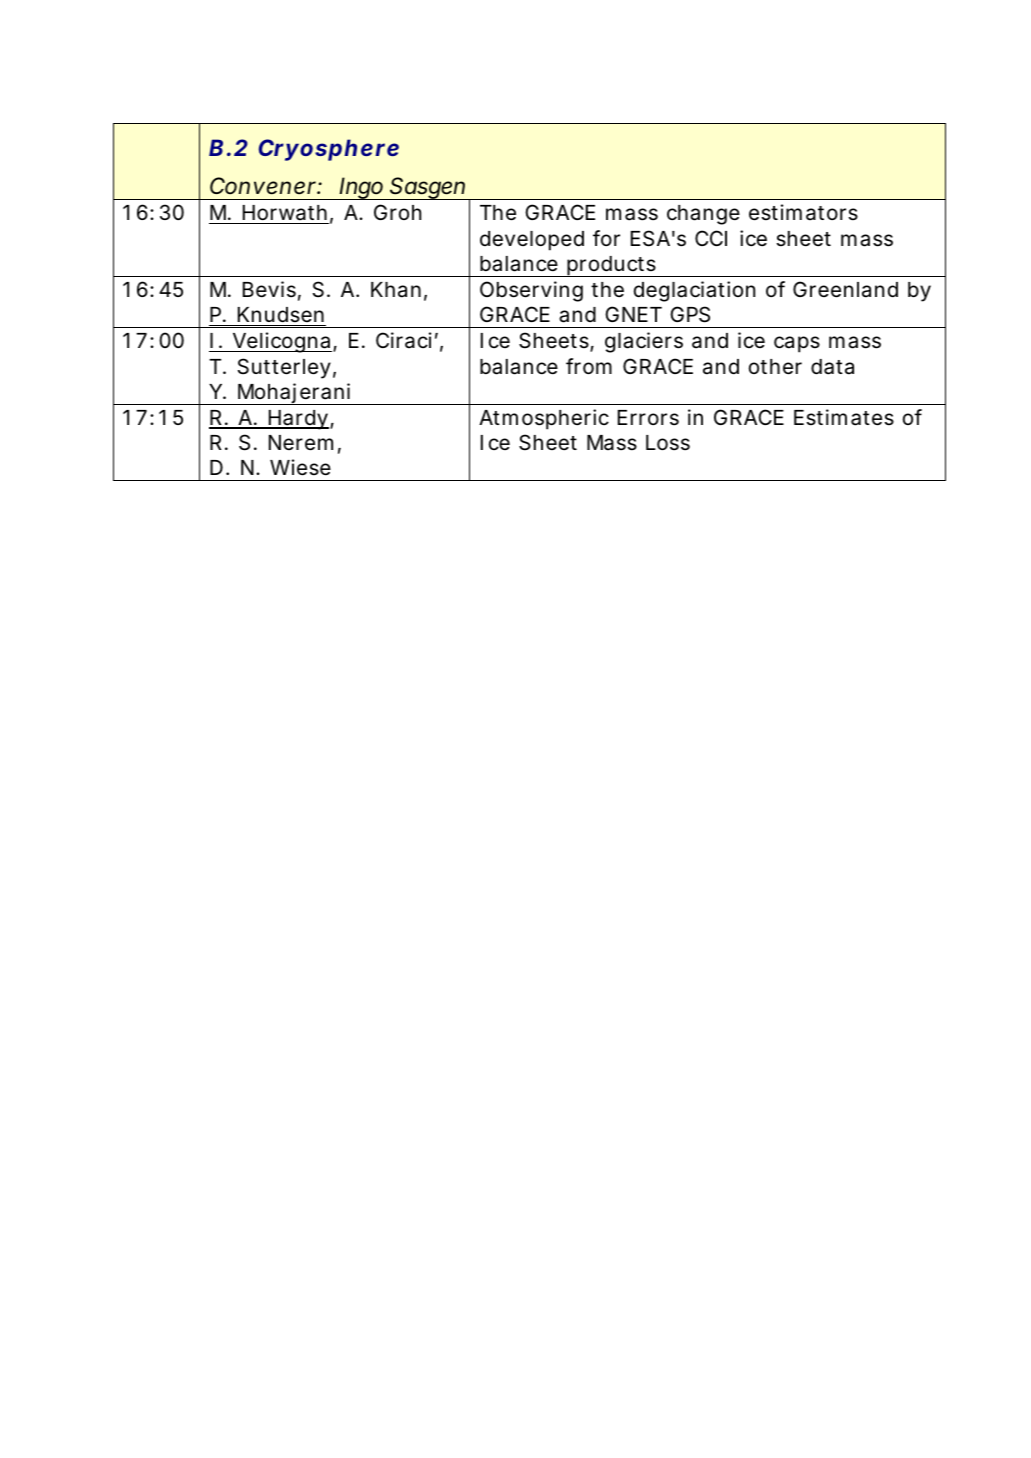 The image size is (1031, 1458). Describe the element at coordinates (703, 215) in the screenshot. I see `change` at that location.
